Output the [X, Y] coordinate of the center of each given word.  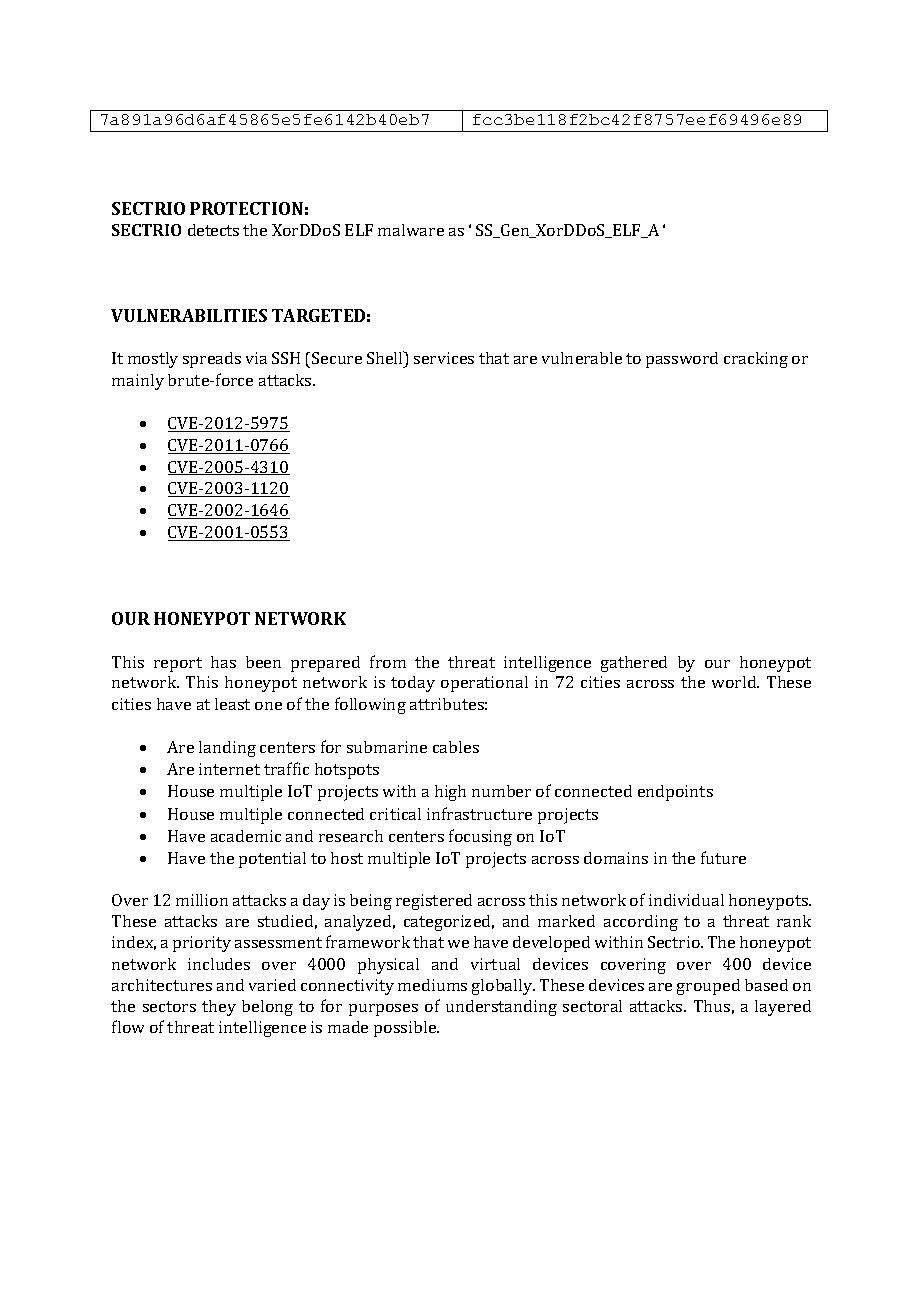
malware [411, 230]
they [219, 1008]
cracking [756, 360]
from [388, 661]
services [444, 358]
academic [246, 836]
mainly [138, 382]
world [735, 682]
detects [213, 230]
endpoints [675, 793]
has [223, 662]
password [682, 360]
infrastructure [479, 813]
